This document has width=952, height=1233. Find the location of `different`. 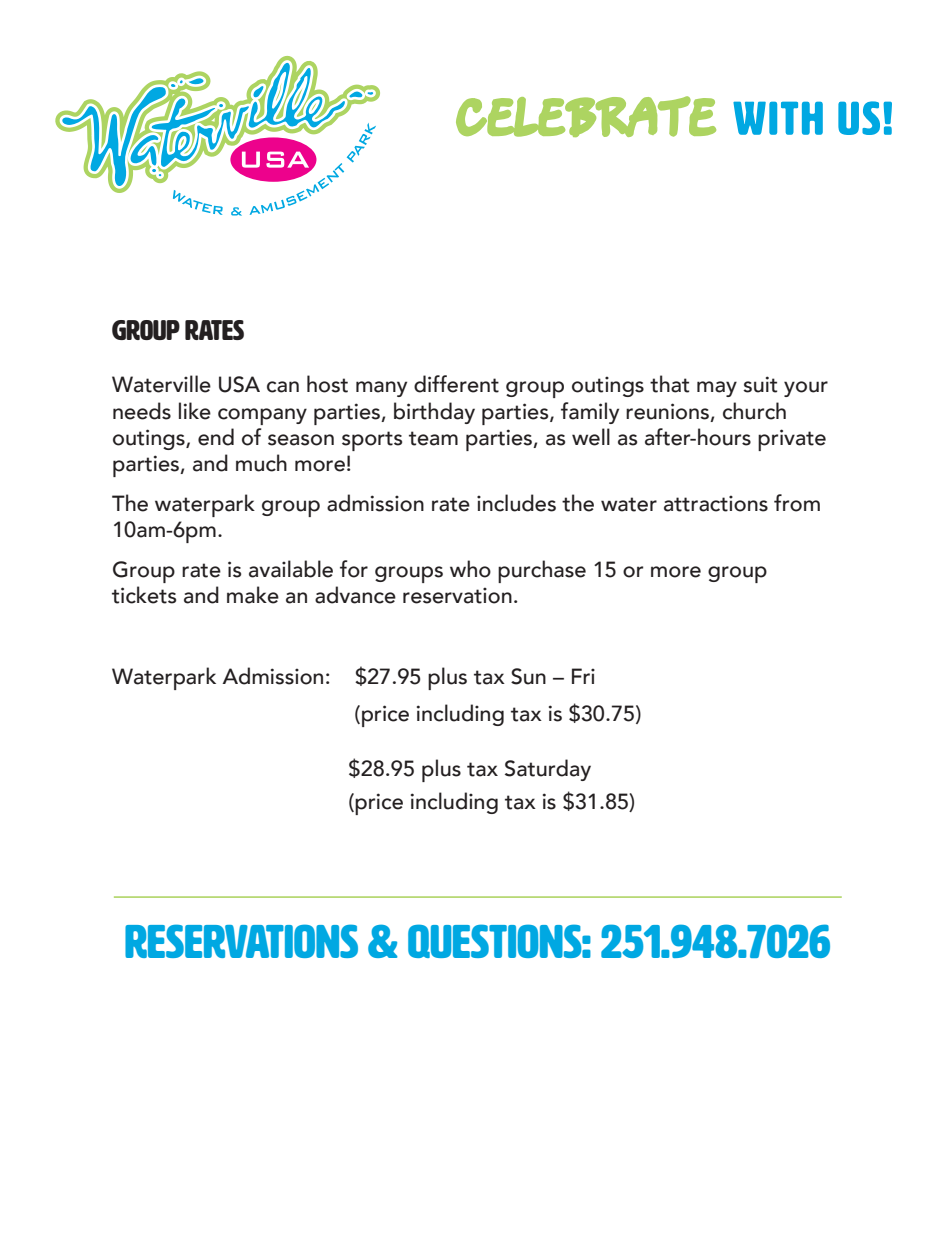

different is located at coordinates (456, 384).
